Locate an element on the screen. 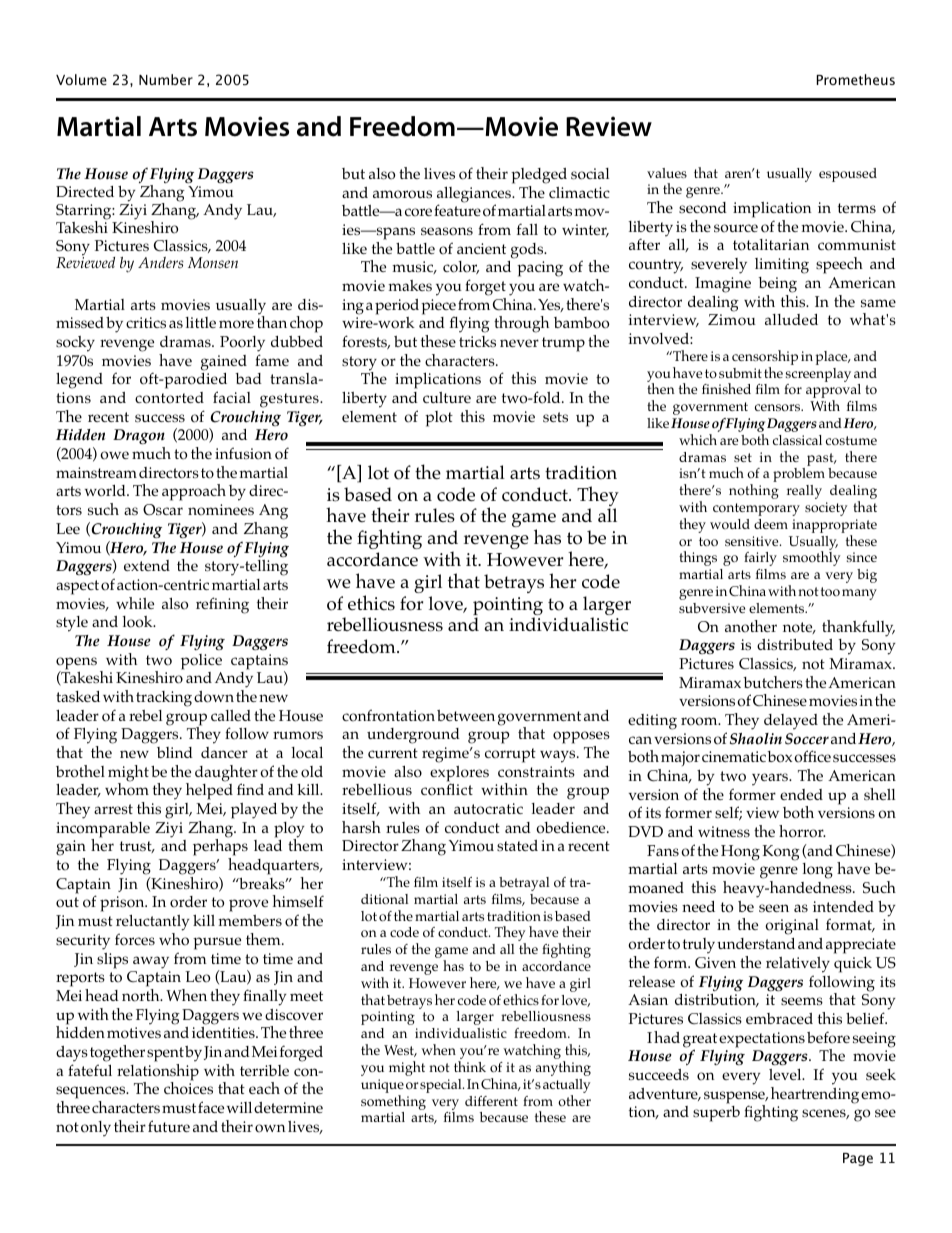 The width and height of the screenshot is (952, 1233). between is located at coordinates (466, 715).
